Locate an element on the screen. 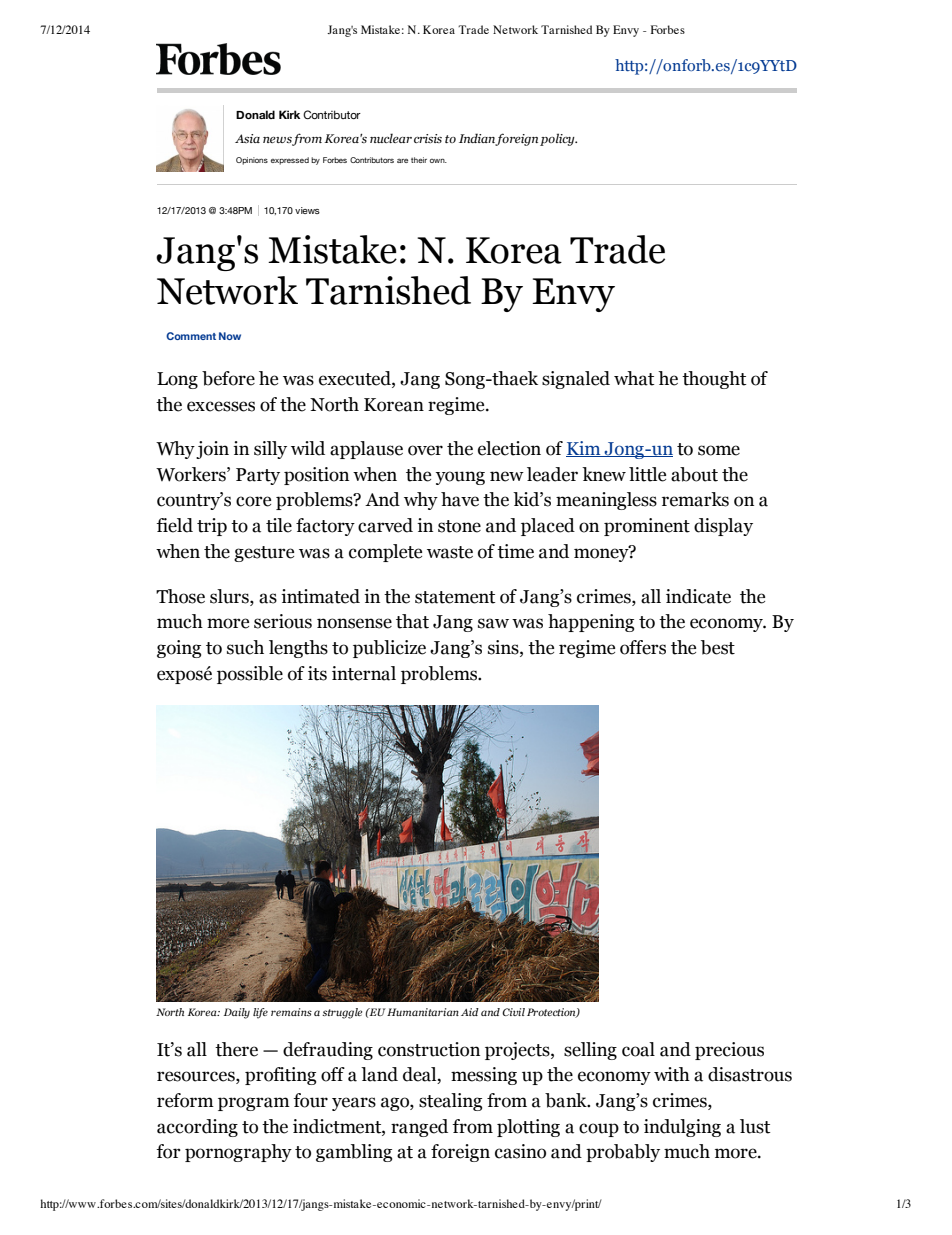 The width and height of the screenshot is (952, 1235). indulging is located at coordinates (682, 1128).
